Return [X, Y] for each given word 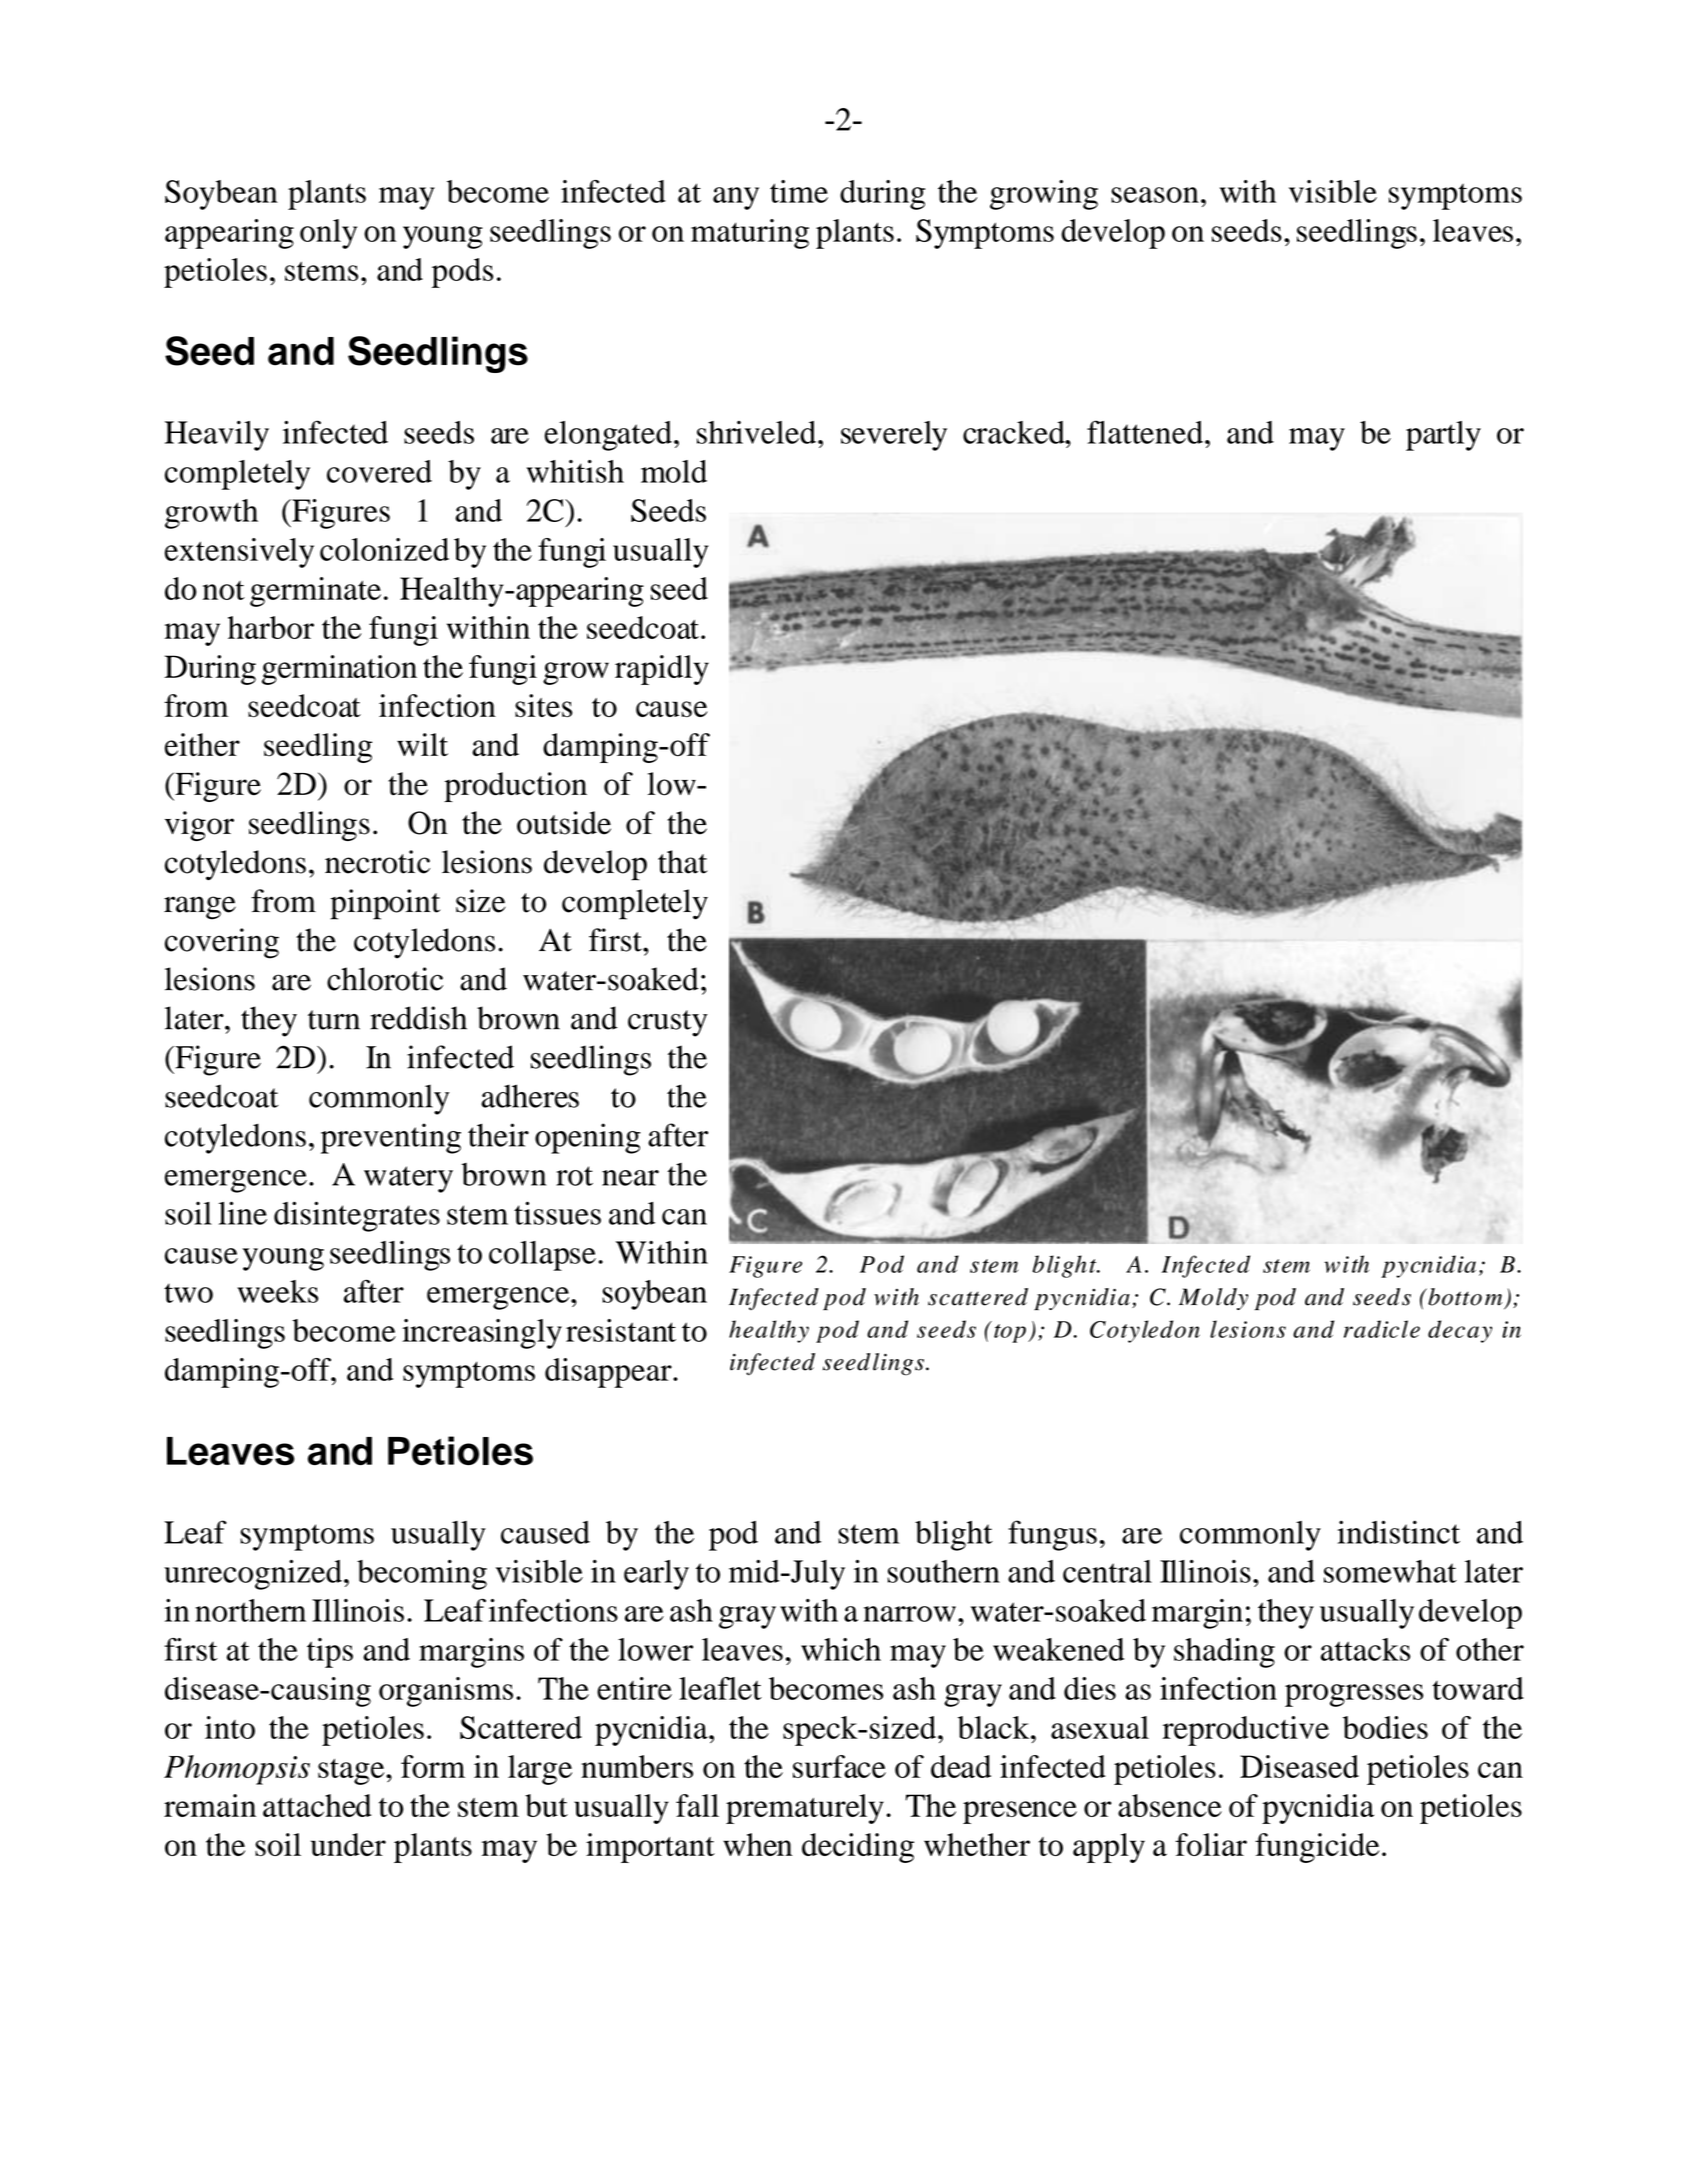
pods [462, 273]
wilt [422, 744]
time [799, 191]
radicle [1382, 1329]
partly [1443, 436]
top [1010, 1333]
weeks [277, 1291]
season [1155, 195]
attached [317, 1805]
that [682, 862]
